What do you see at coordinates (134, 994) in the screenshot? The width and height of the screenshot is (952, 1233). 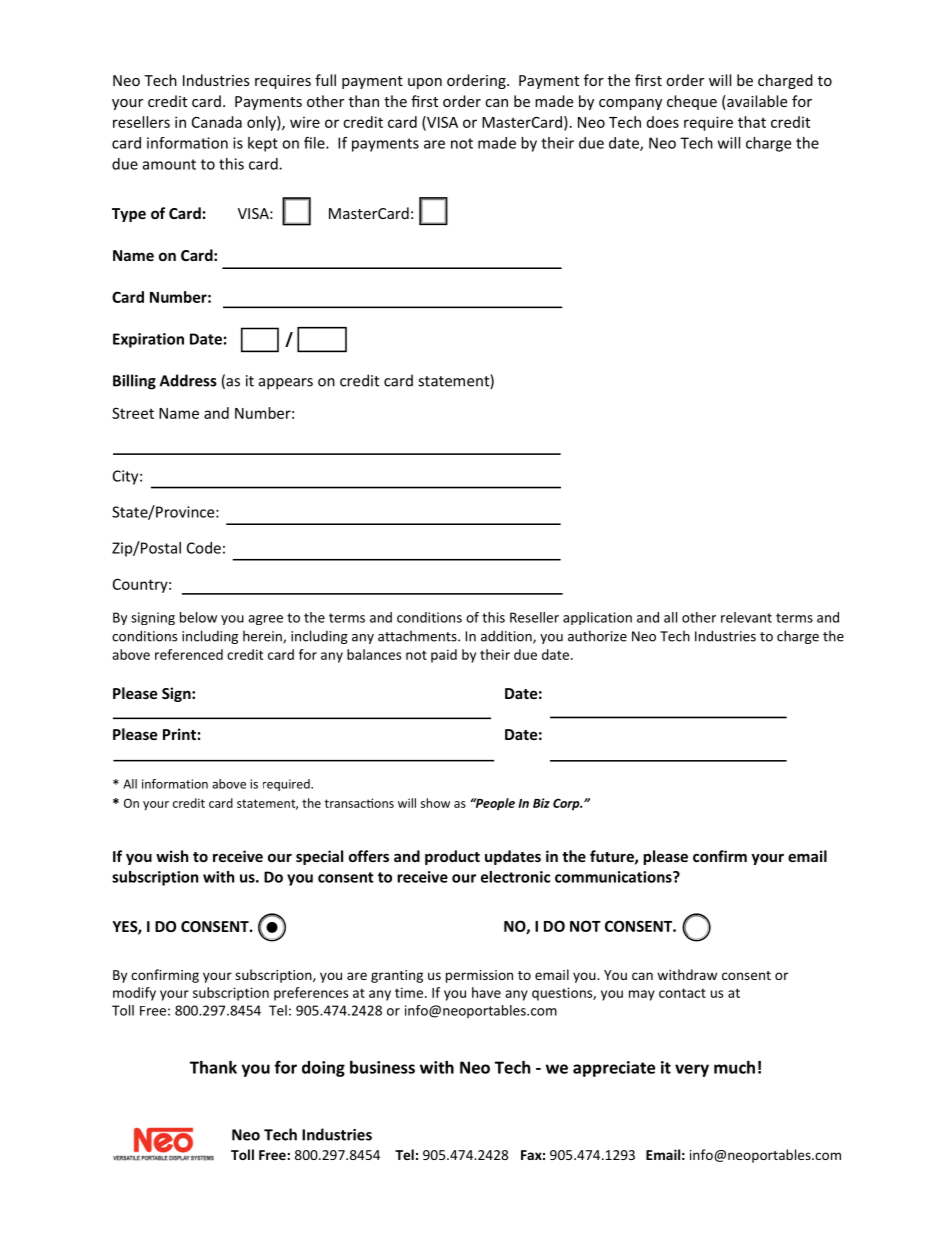 I see `modify` at bounding box center [134, 994].
